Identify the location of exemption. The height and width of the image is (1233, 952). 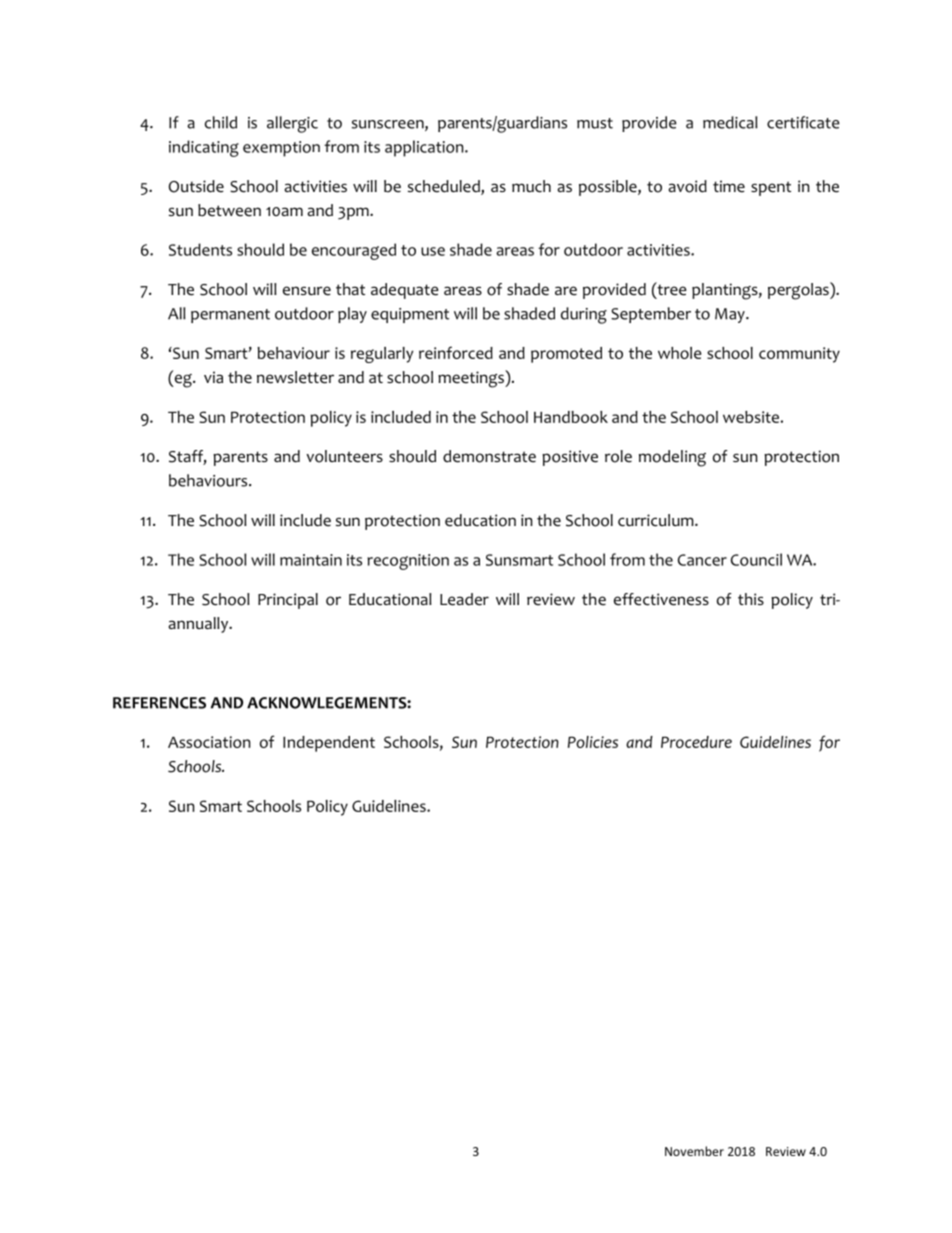
(281, 149).
